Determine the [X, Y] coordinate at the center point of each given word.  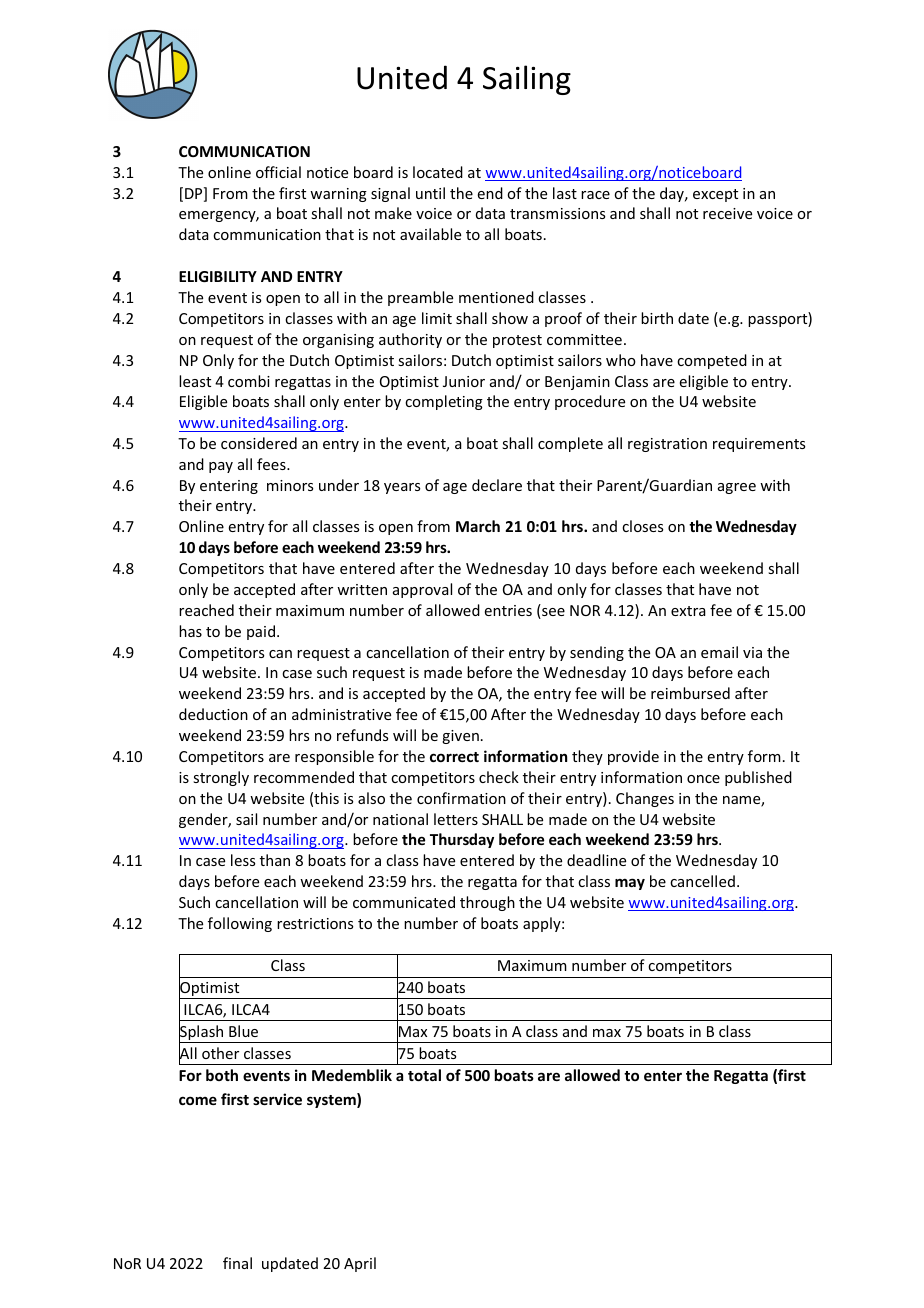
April [360, 1264]
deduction [213, 714]
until [430, 193]
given [460, 737]
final [237, 1263]
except [715, 195]
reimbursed [690, 693]
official [278, 172]
